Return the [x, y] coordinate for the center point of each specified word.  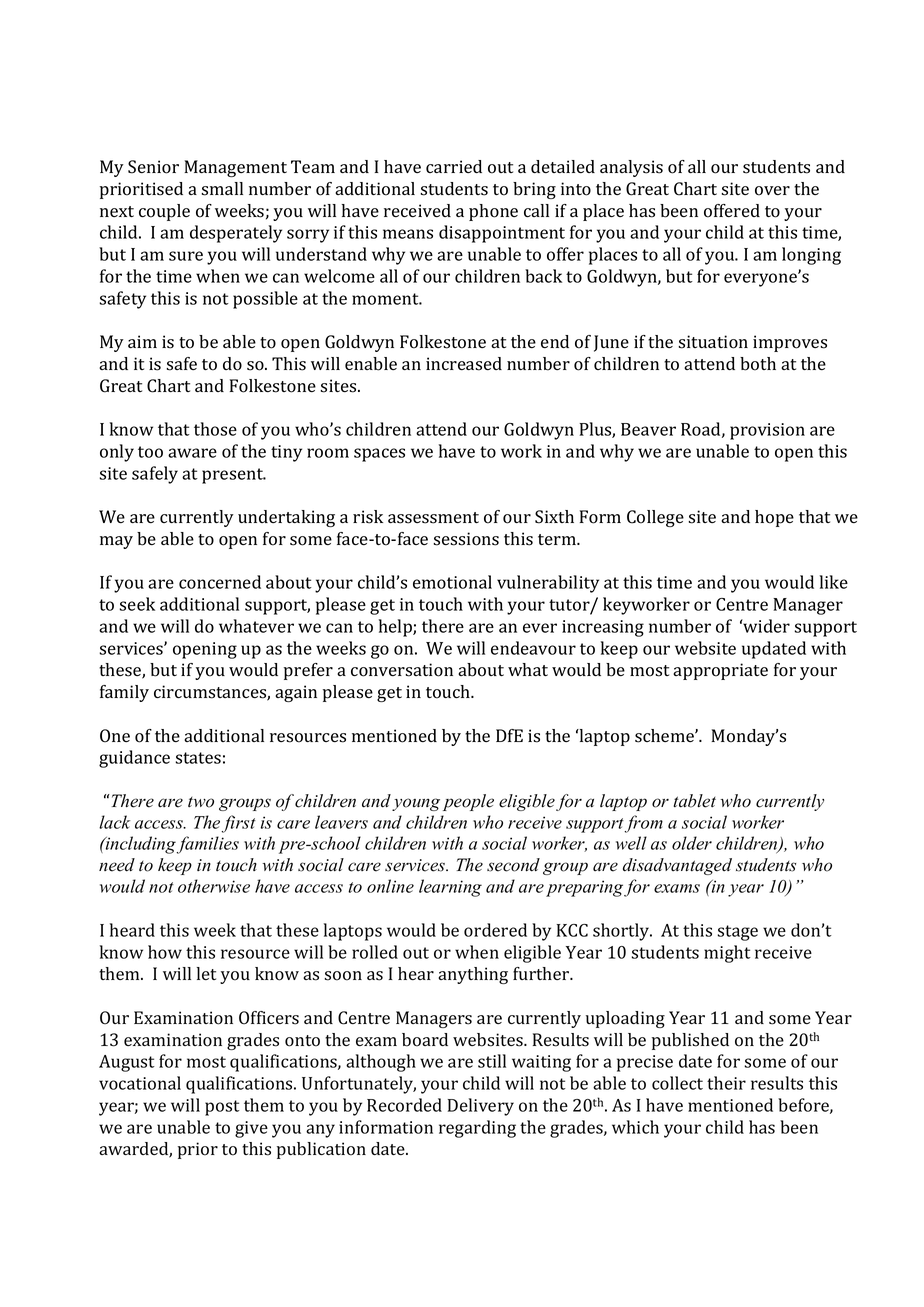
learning [450, 888]
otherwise [214, 886]
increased [464, 364]
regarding [477, 1129]
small [222, 189]
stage [738, 933]
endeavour [533, 648]
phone [493, 212]
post [222, 1108]
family [124, 693]
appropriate [720, 671]
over [772, 191]
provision [767, 431]
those [215, 429]
